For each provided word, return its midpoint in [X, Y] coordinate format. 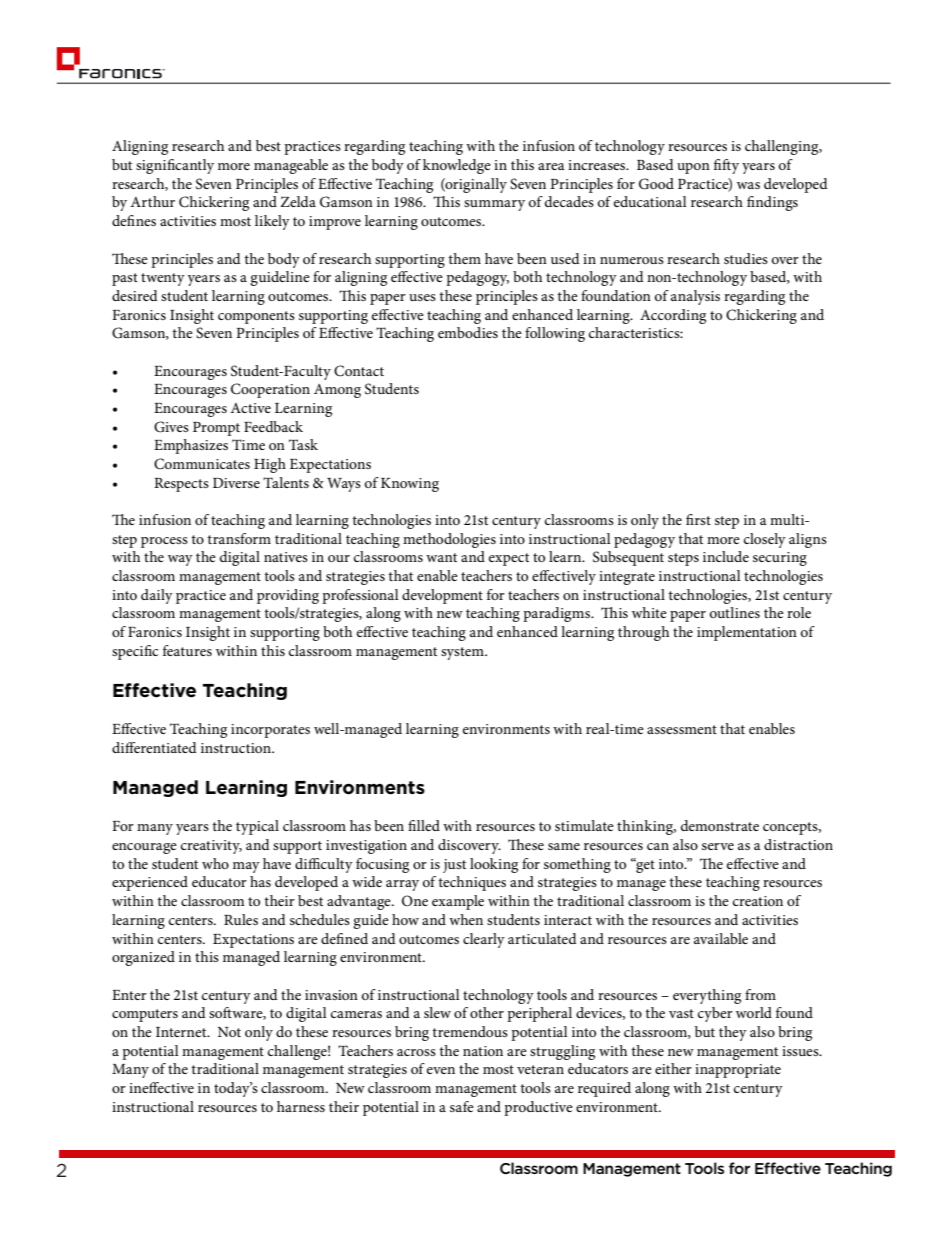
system [463, 653]
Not [229, 1032]
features [187, 650]
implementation [747, 633]
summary [494, 205]
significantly [175, 166]
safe [462, 1106]
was [748, 185]
